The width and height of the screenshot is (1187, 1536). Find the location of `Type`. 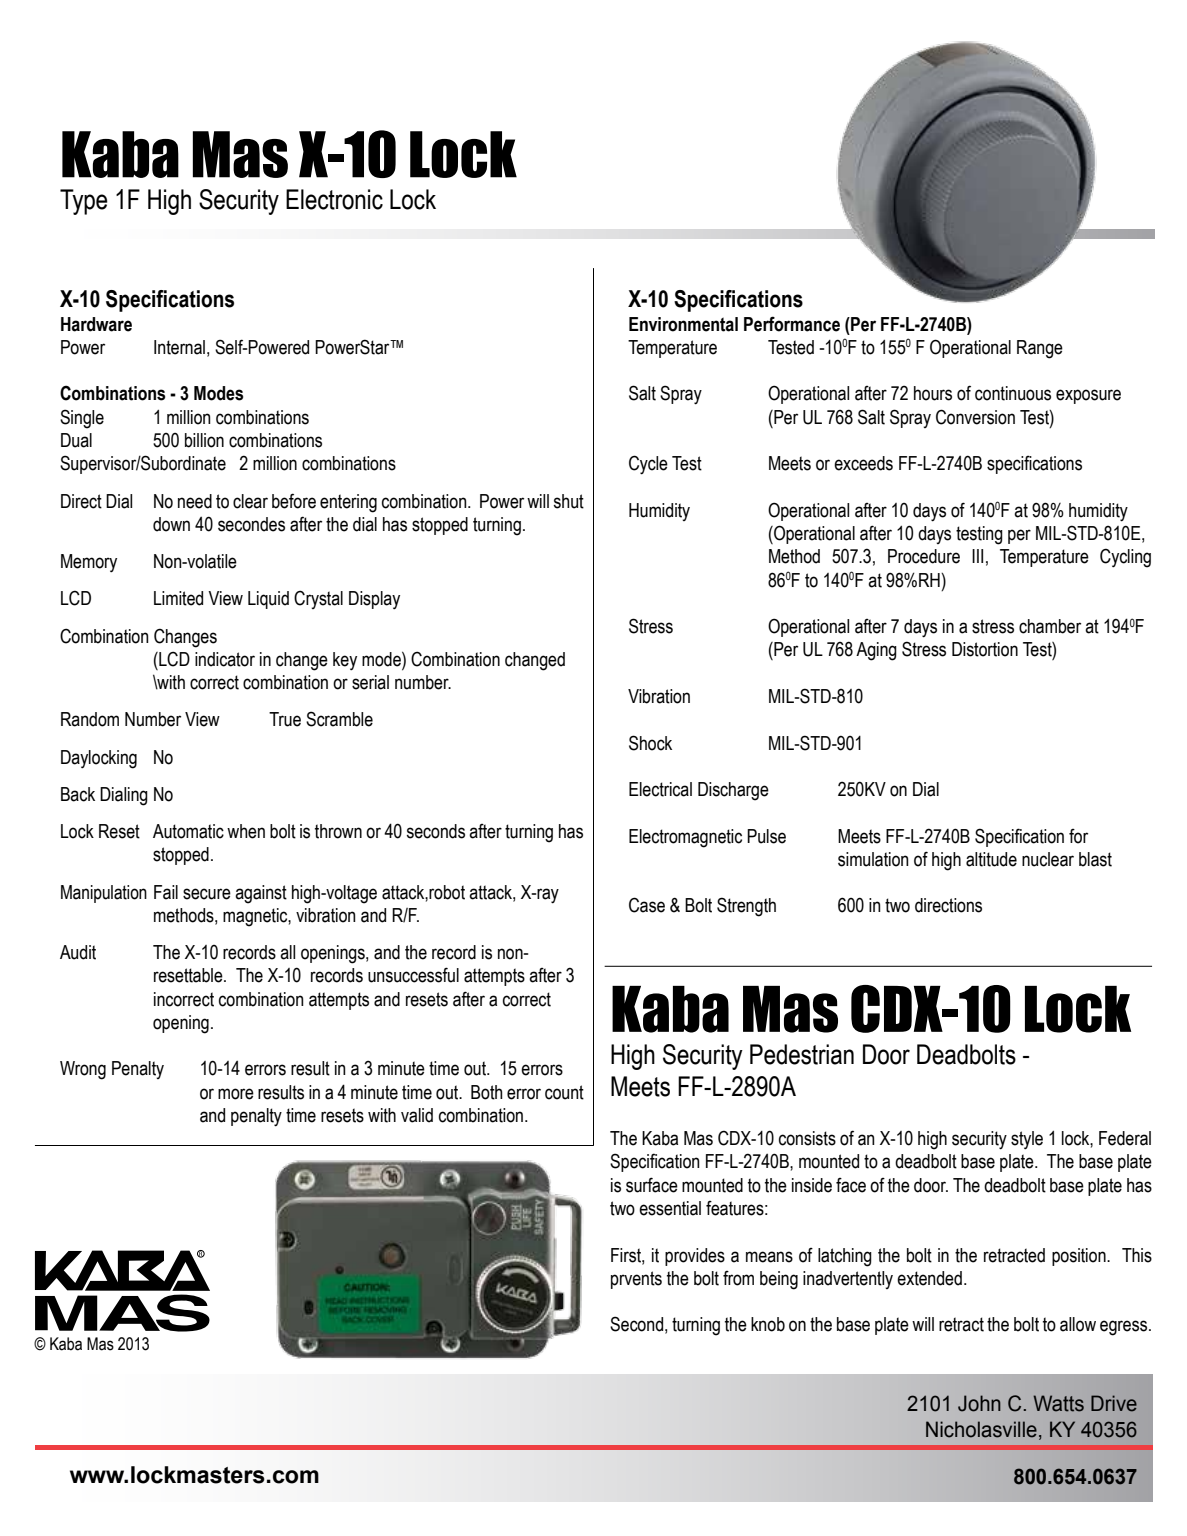

Type is located at coordinates (84, 202).
